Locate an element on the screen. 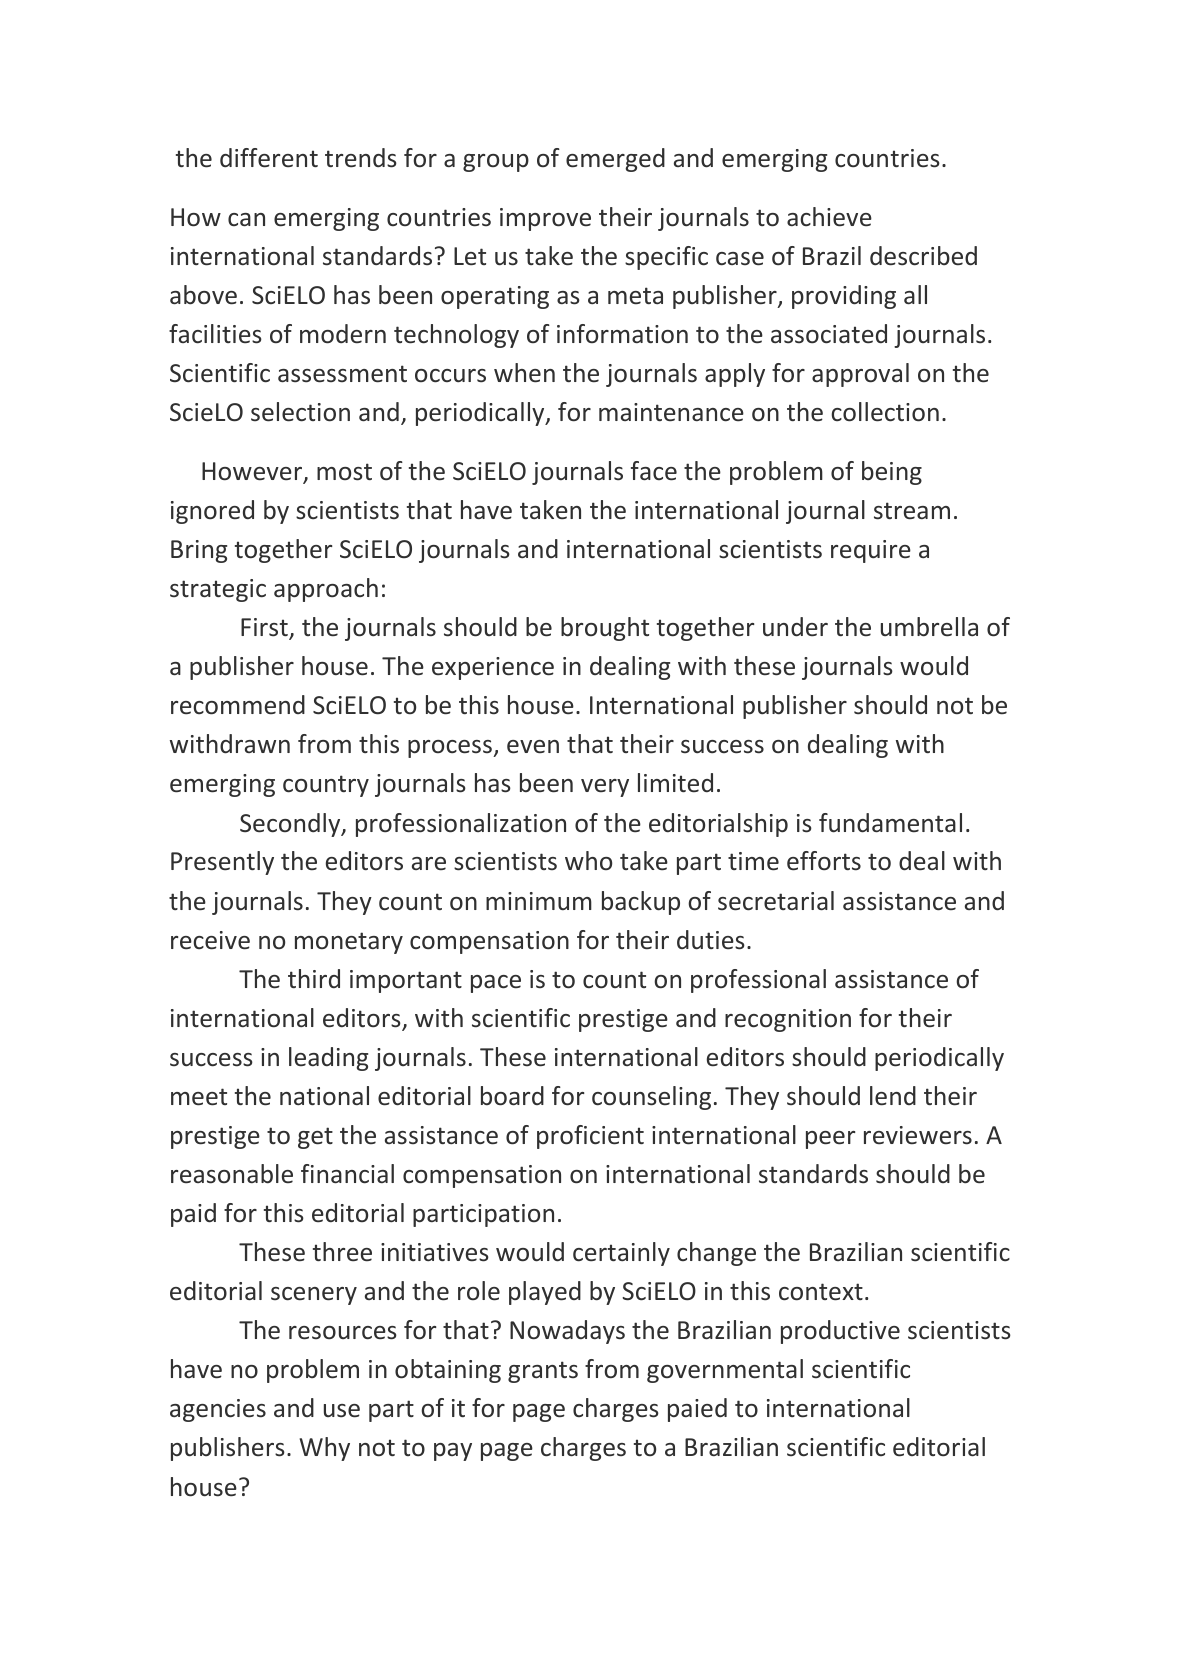 The height and width of the screenshot is (1673, 1183). being is located at coordinates (892, 473).
